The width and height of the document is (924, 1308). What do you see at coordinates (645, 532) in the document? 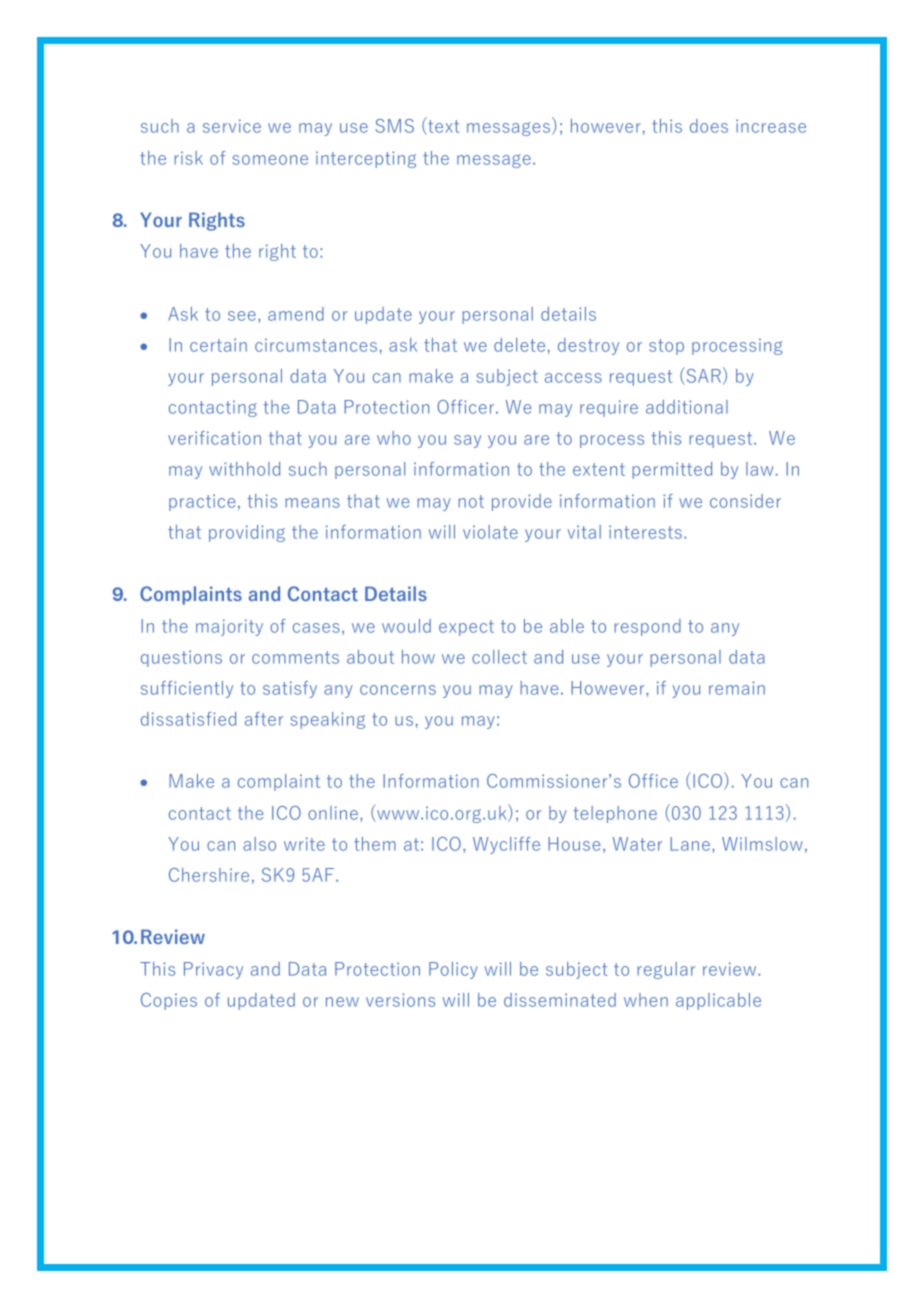
I see `interests` at bounding box center [645, 532].
